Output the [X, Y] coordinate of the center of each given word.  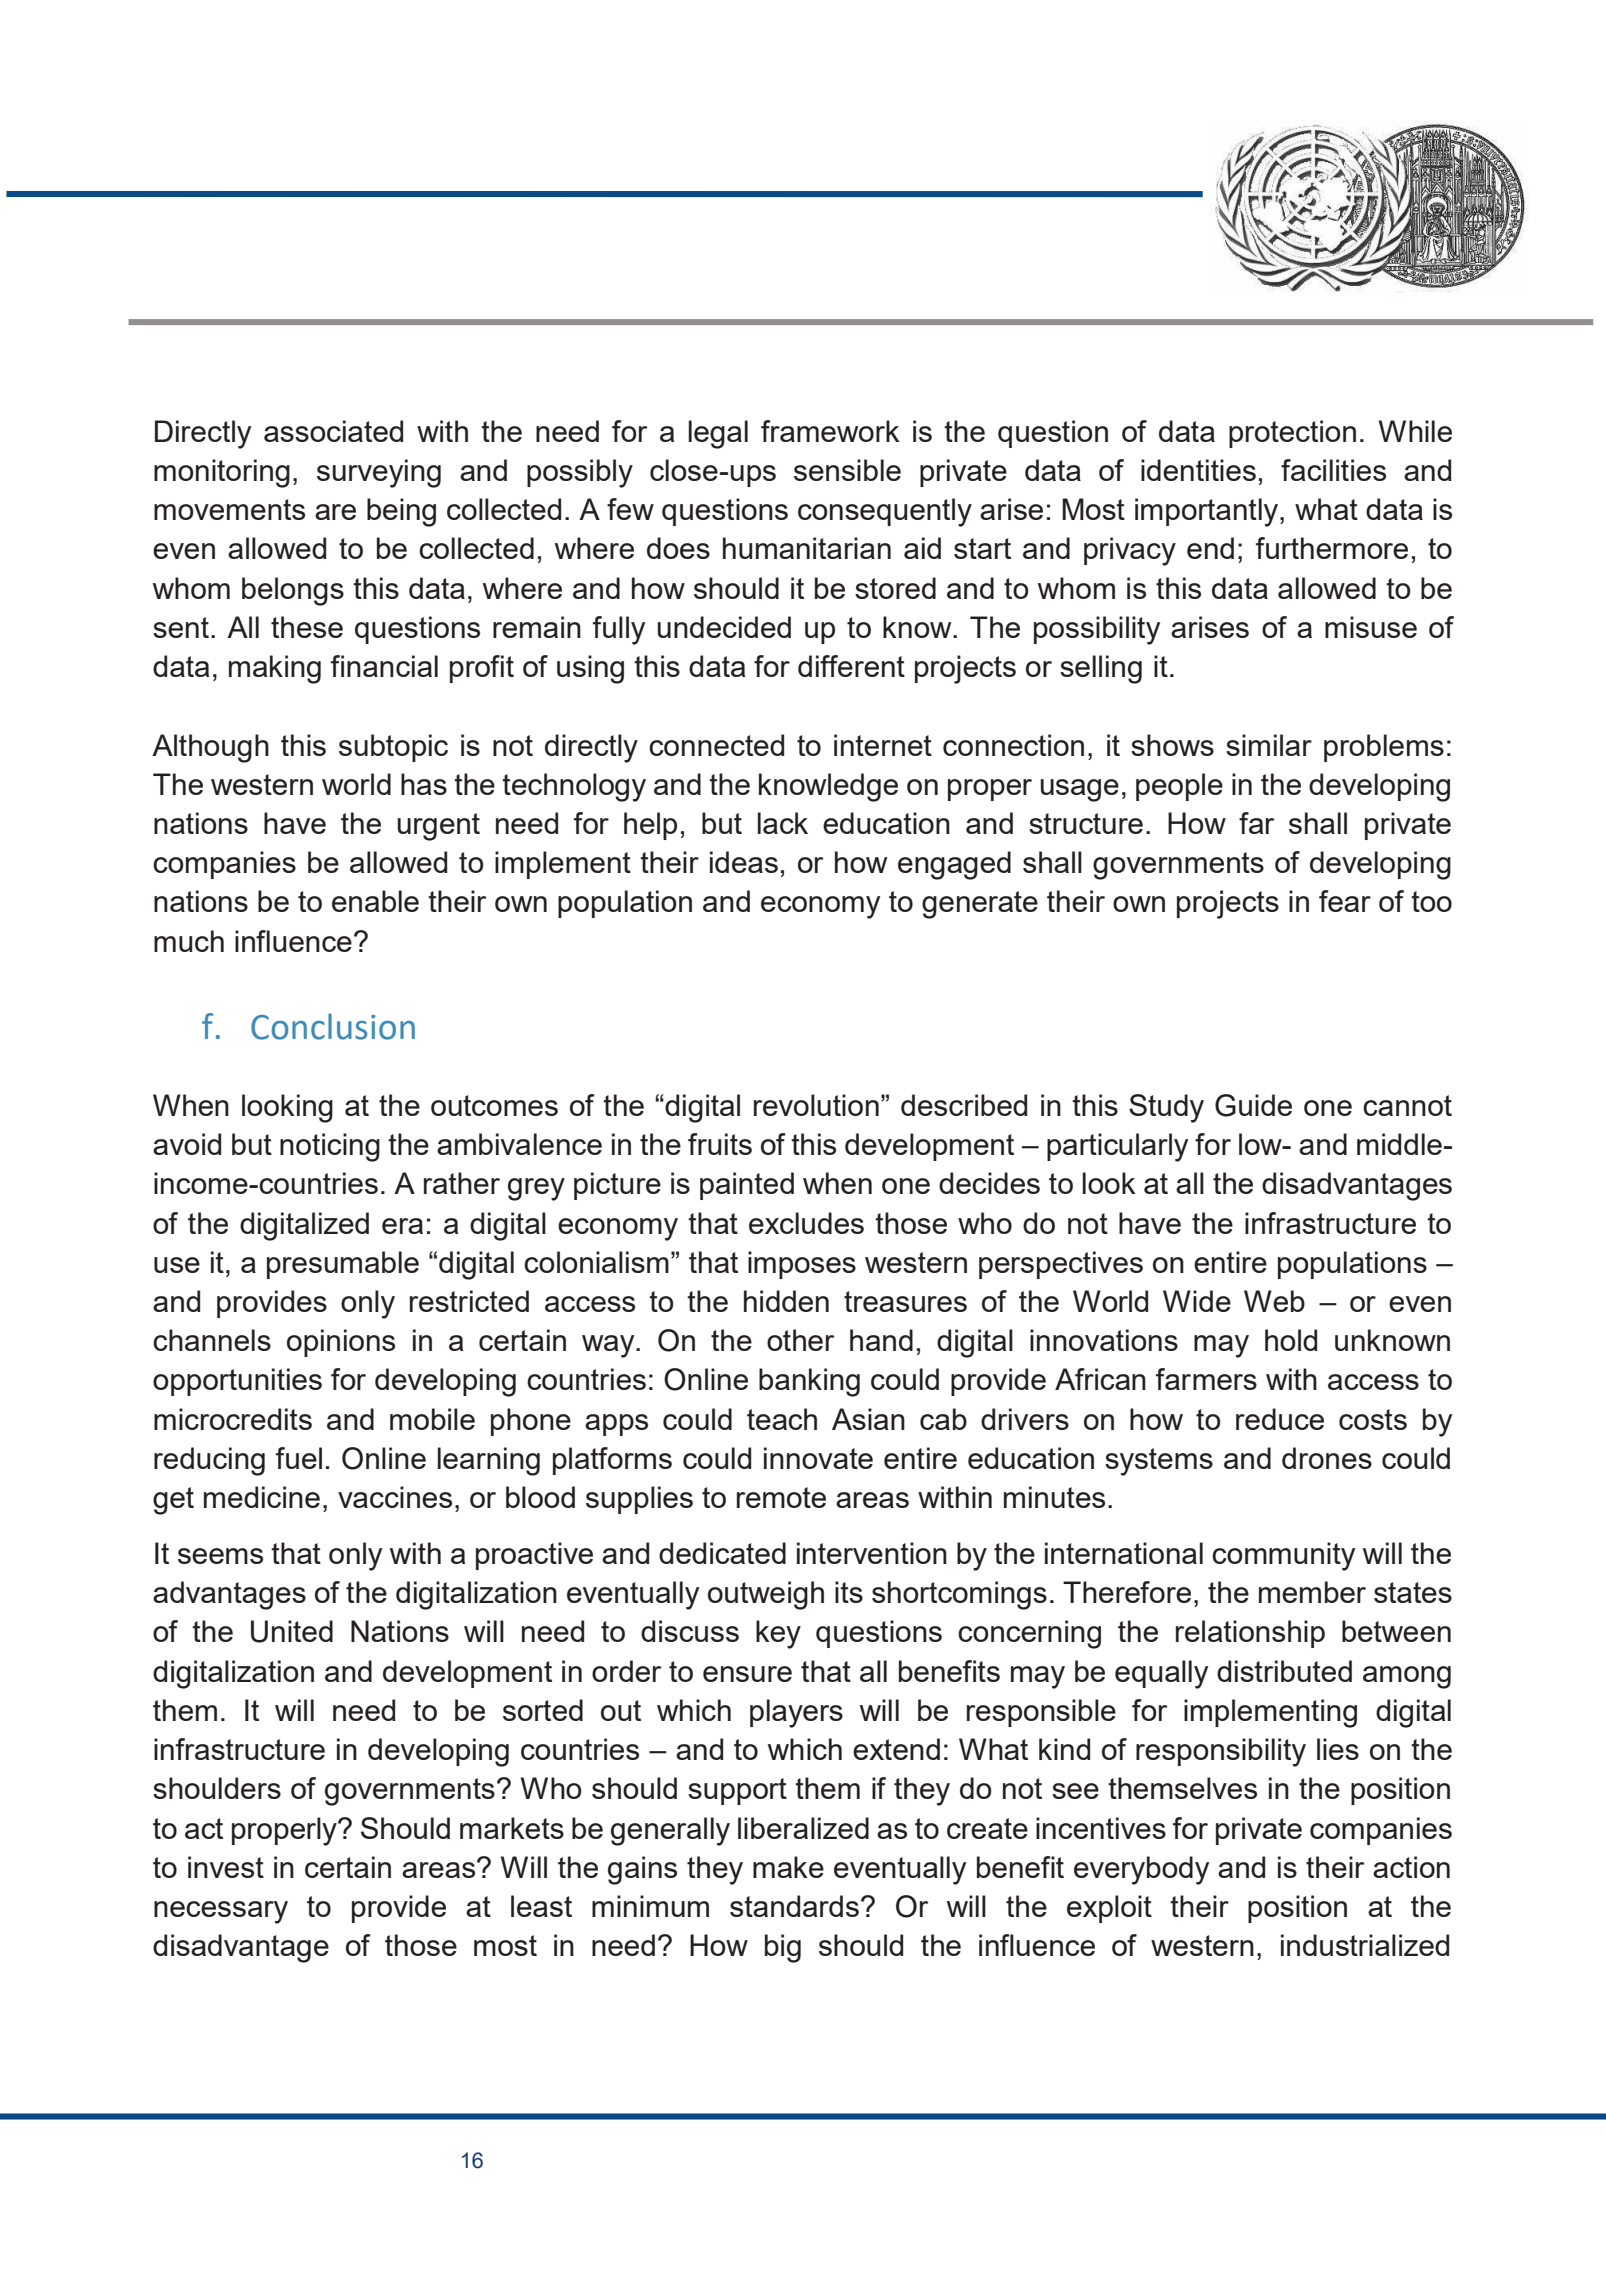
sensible [847, 470]
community [1283, 1556]
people [1179, 787]
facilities [1333, 470]
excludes [806, 1223]
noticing [330, 1147]
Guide [1253, 1105]
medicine [262, 1497]
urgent [439, 827]
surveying [379, 473]
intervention [872, 1553]
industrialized [1365, 1945]
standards [794, 1906]
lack [783, 823]
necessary [221, 1912]
